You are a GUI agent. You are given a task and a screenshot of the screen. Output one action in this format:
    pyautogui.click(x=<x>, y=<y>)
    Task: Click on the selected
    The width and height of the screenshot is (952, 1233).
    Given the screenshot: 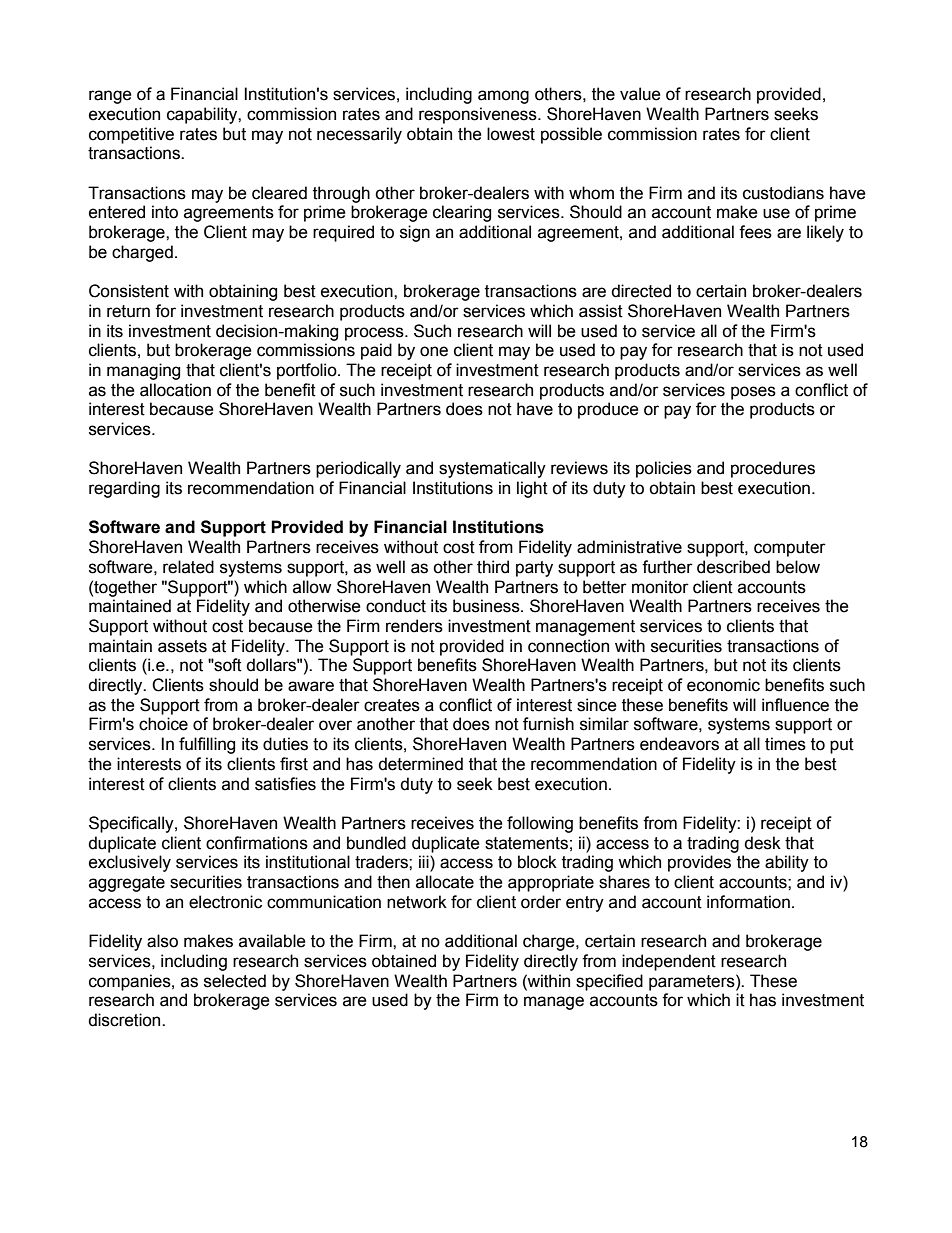 What is the action you would take?
    pyautogui.click(x=235, y=981)
